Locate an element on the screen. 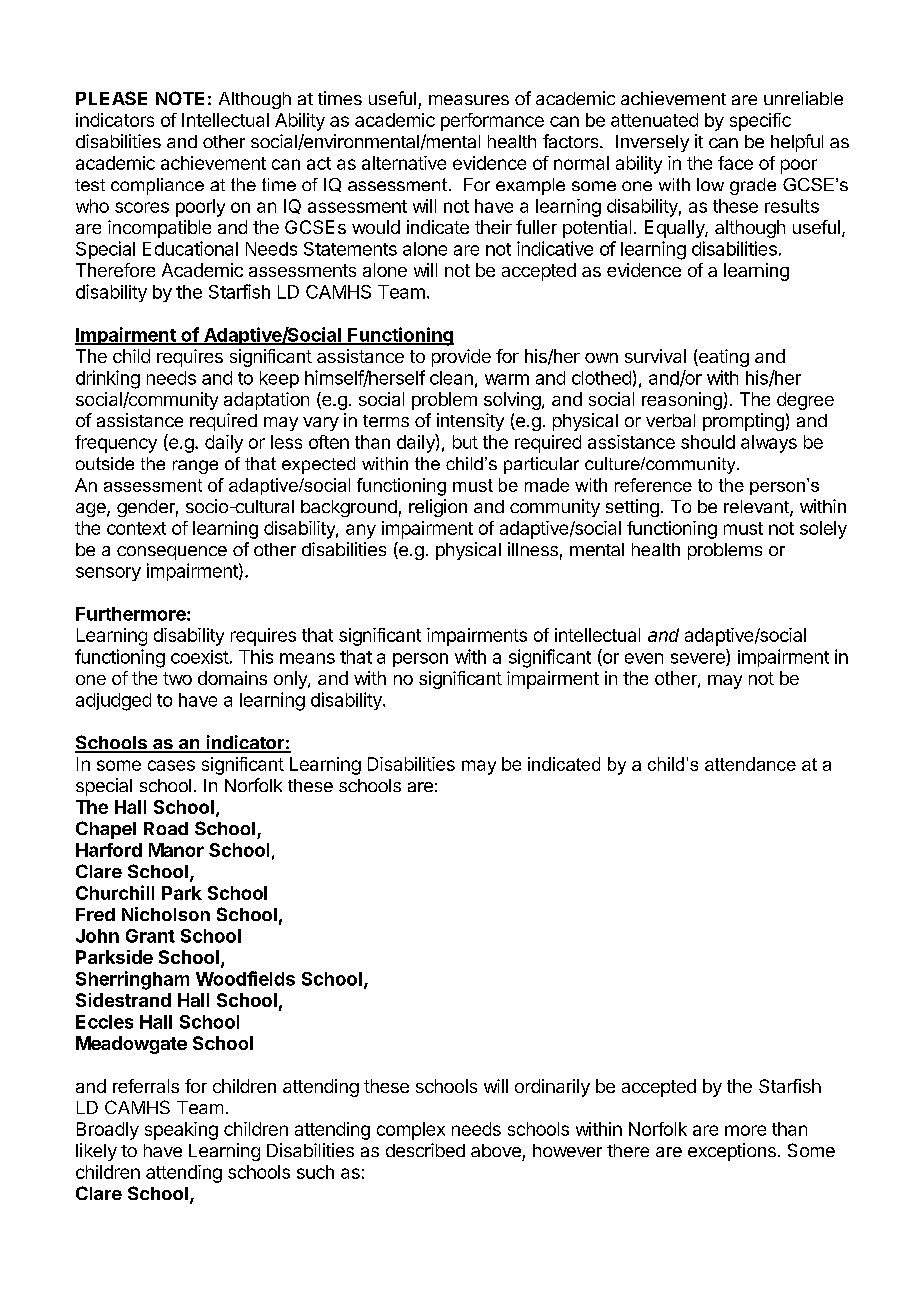 Image resolution: width=924 pixels, height=1307 pixels. but is located at coordinates (465, 442).
